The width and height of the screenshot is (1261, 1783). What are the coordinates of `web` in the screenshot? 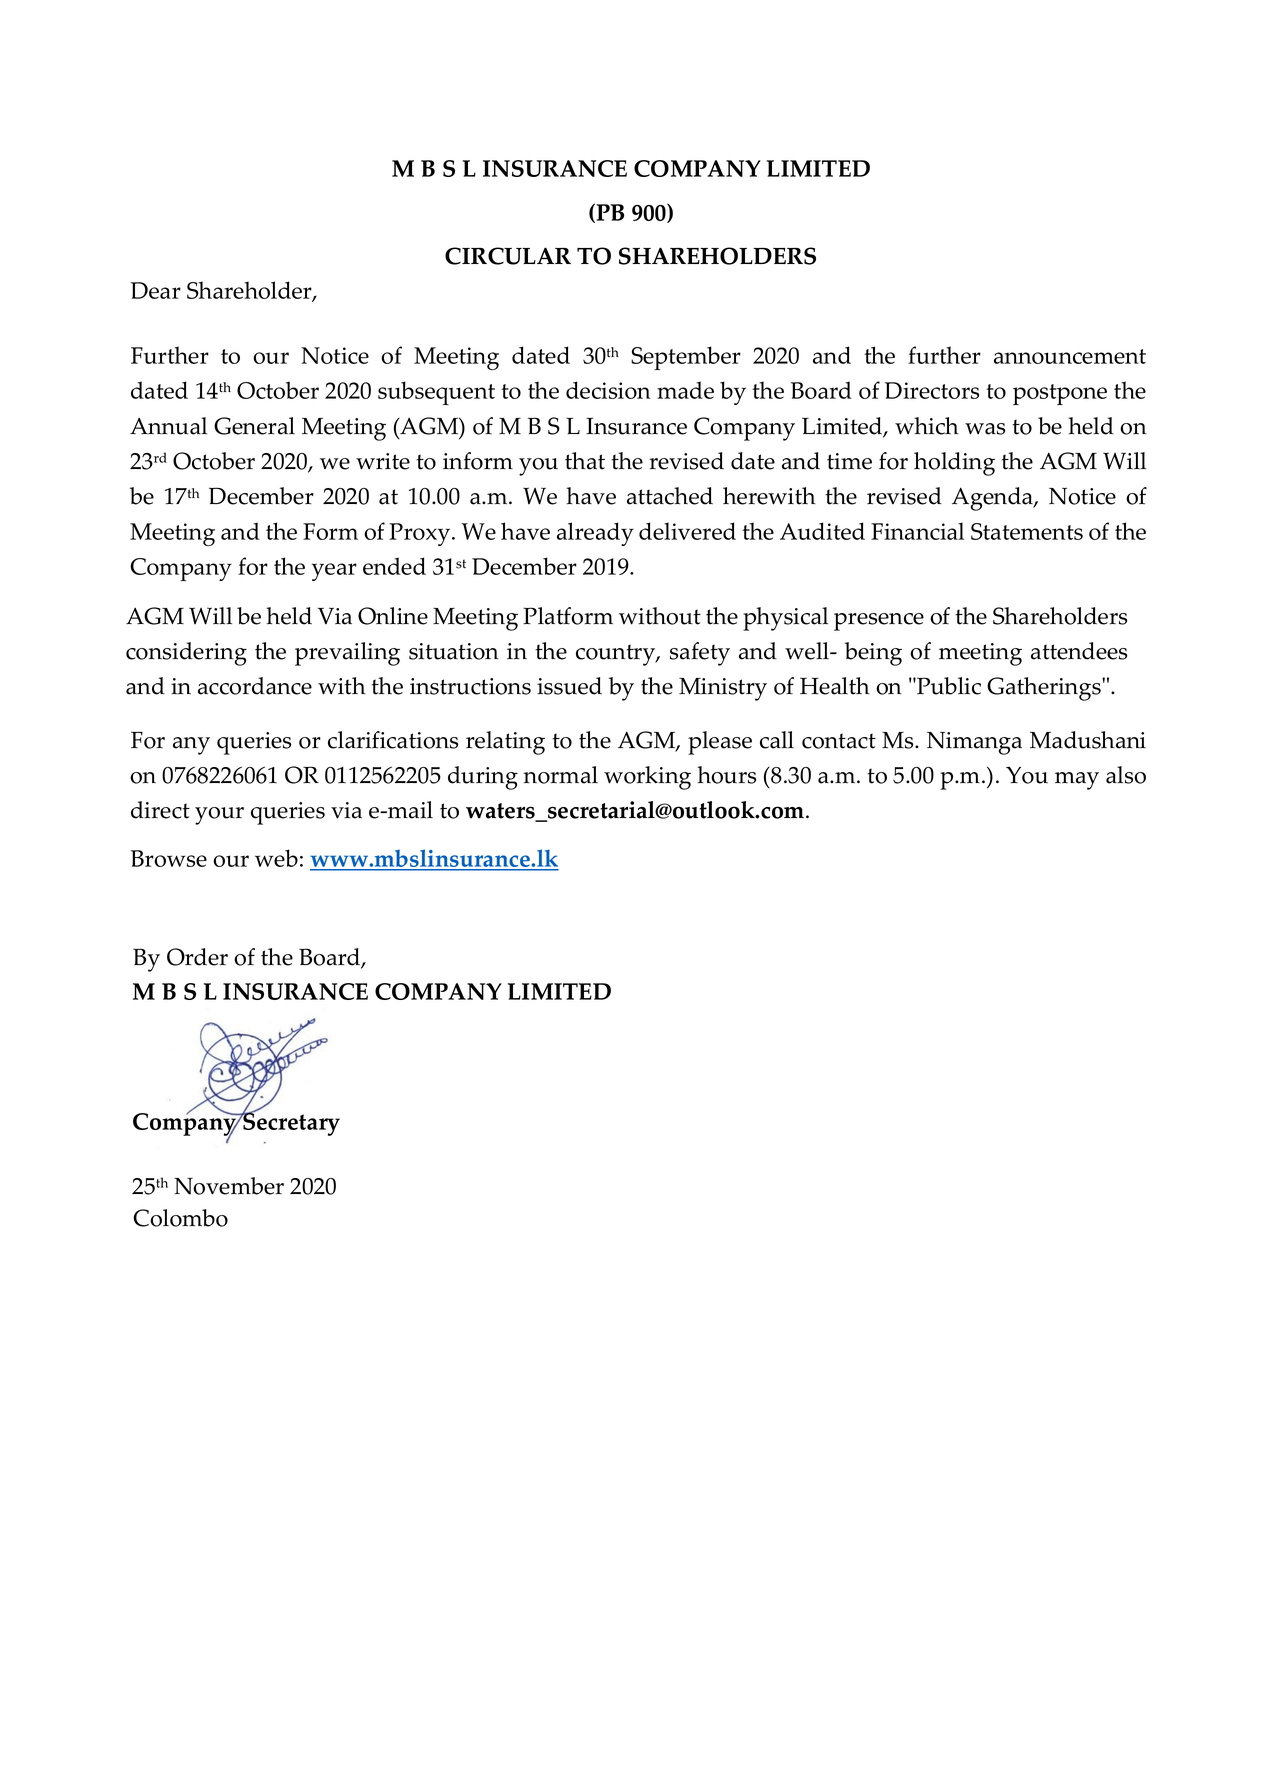 It's located at (276, 858).
